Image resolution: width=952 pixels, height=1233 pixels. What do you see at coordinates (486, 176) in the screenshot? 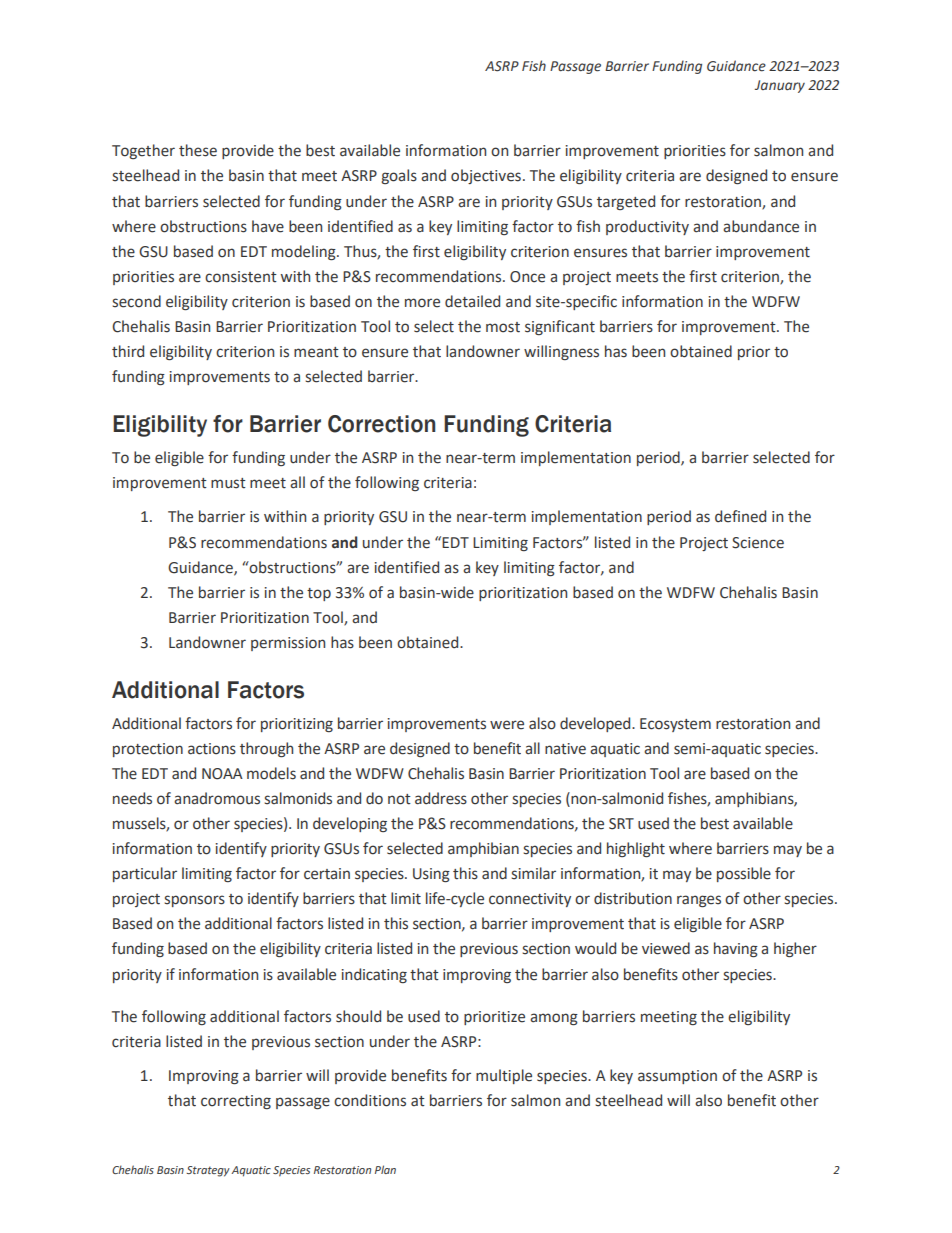
I see `objectives` at bounding box center [486, 176].
